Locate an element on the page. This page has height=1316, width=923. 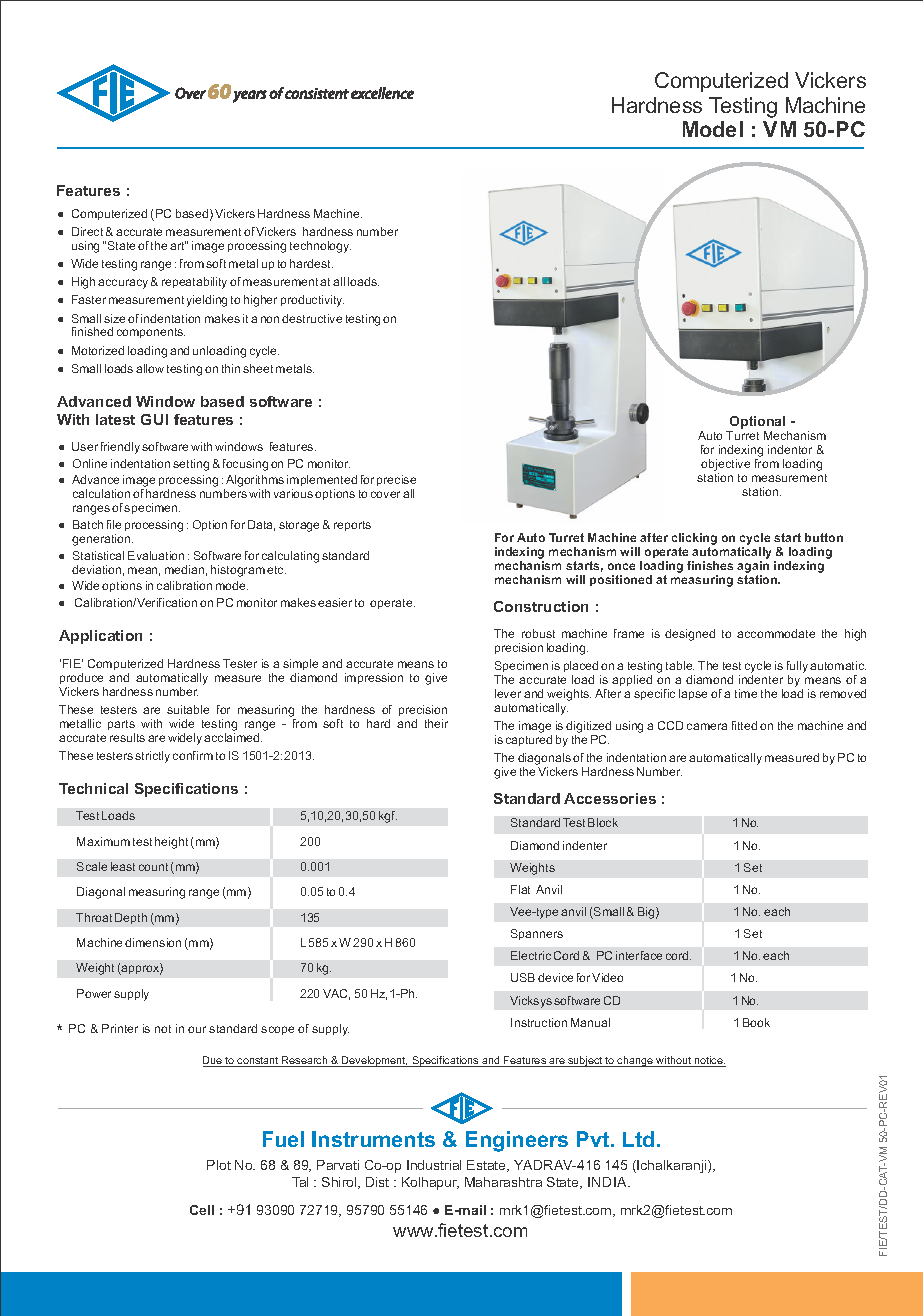
Plot is located at coordinates (219, 1165).
